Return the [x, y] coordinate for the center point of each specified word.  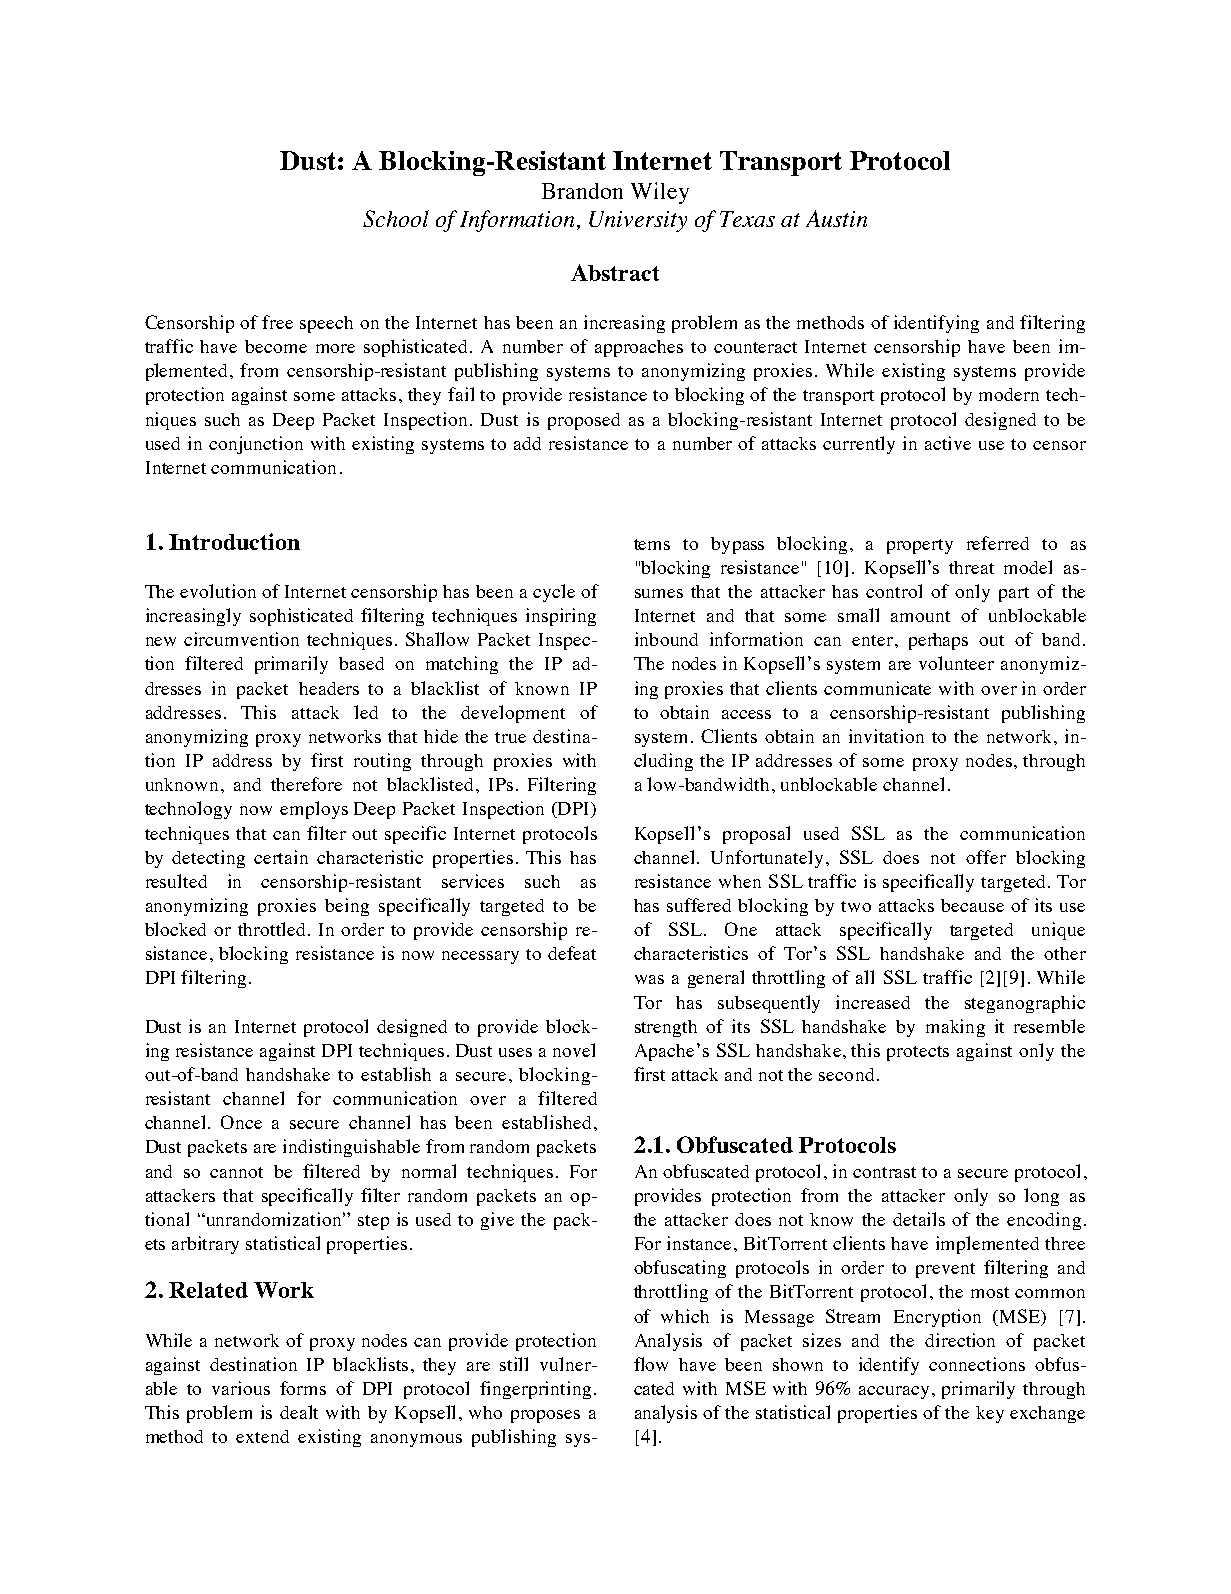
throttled [273, 929]
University [638, 221]
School [396, 218]
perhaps [938, 641]
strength [666, 1028]
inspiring [561, 617]
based [361, 663]
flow [651, 1364]
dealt [299, 1412]
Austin [836, 218]
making [955, 1028]
